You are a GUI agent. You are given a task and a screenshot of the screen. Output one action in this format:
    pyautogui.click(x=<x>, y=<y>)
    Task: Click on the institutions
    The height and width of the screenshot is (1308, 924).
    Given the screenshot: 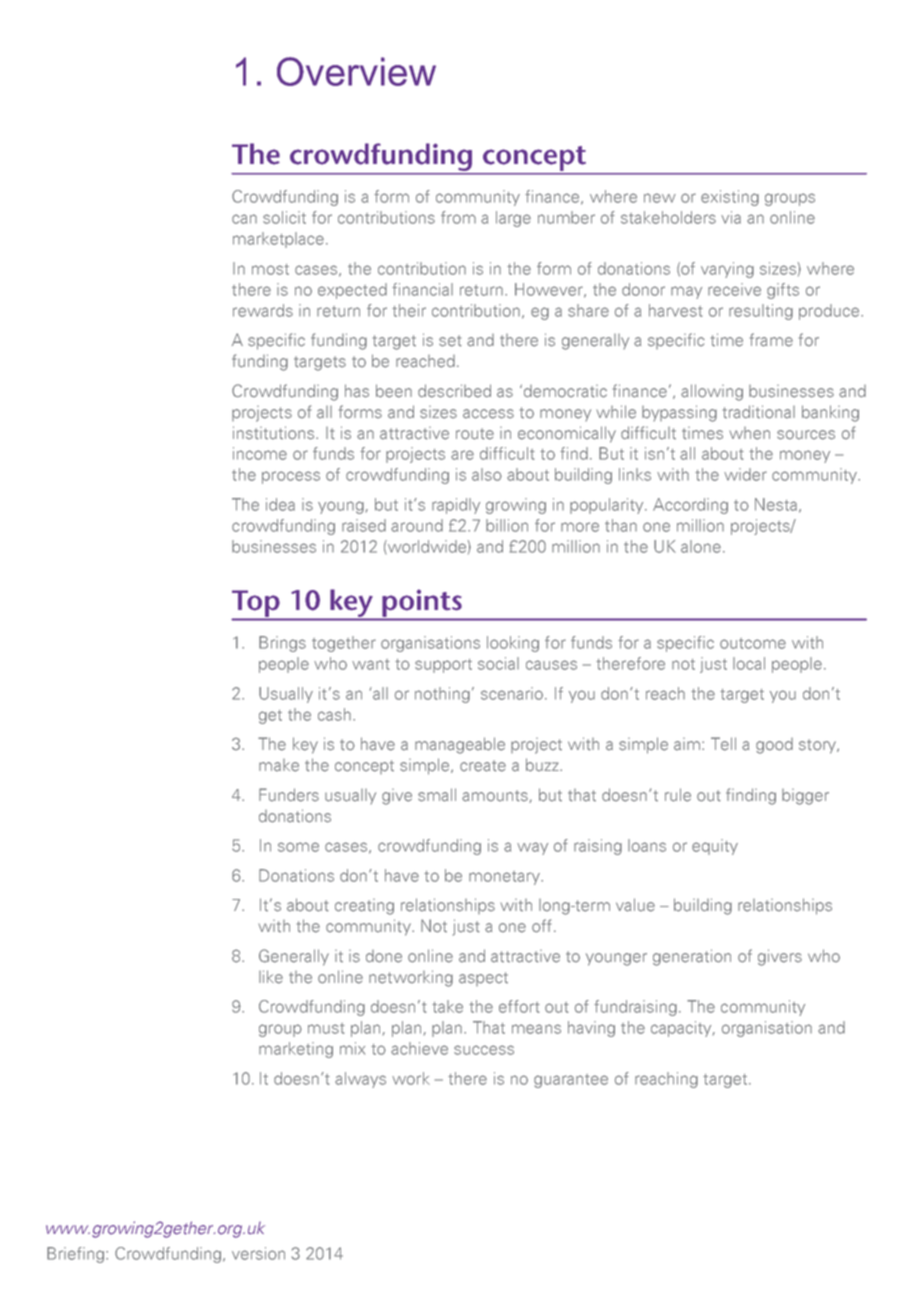 What is the action you would take?
    pyautogui.click(x=275, y=433)
